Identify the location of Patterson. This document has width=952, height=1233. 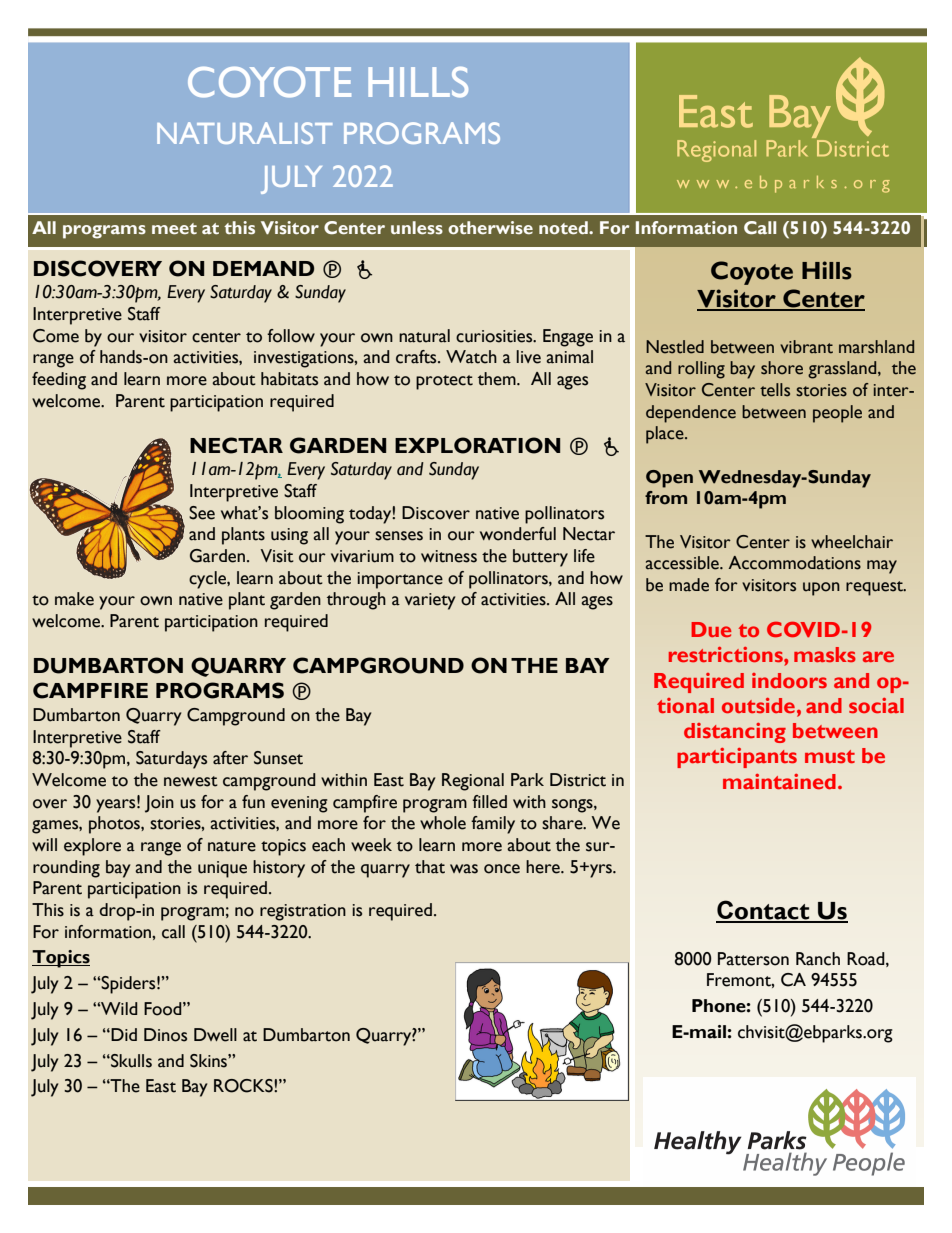
(753, 959).
